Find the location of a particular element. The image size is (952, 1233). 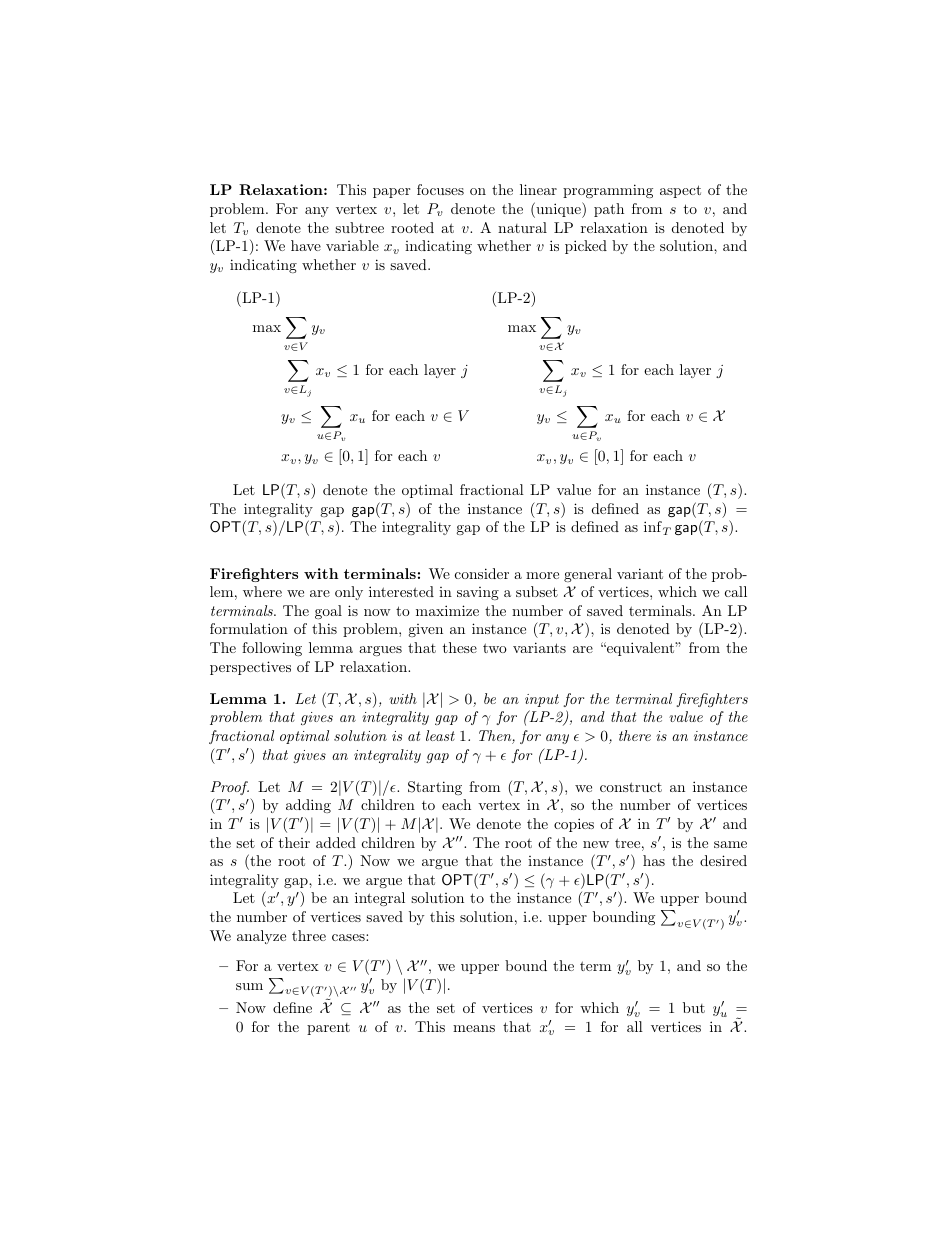

aspect is located at coordinates (680, 191).
